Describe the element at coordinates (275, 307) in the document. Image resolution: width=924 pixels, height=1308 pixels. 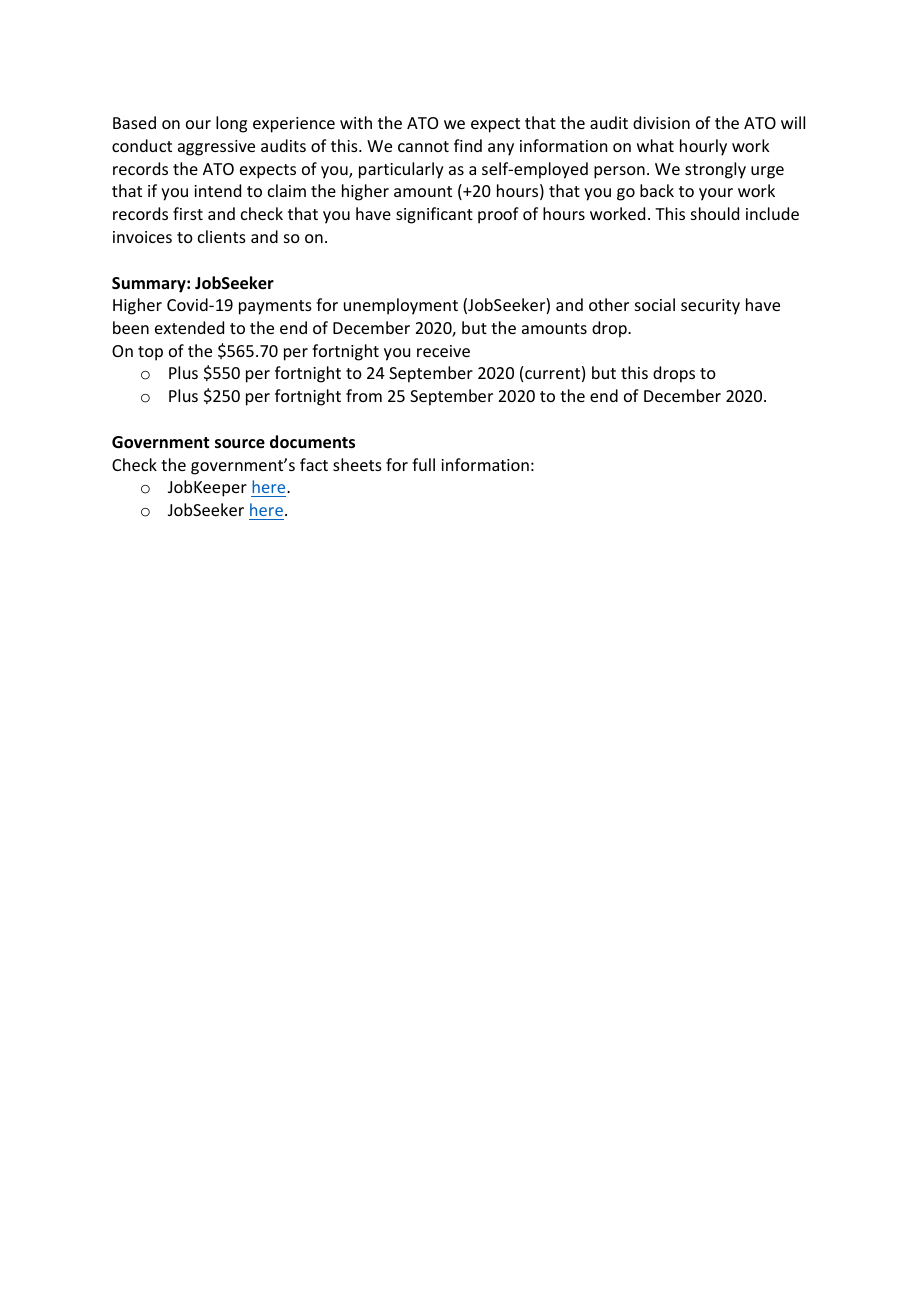
I see `payments` at that location.
